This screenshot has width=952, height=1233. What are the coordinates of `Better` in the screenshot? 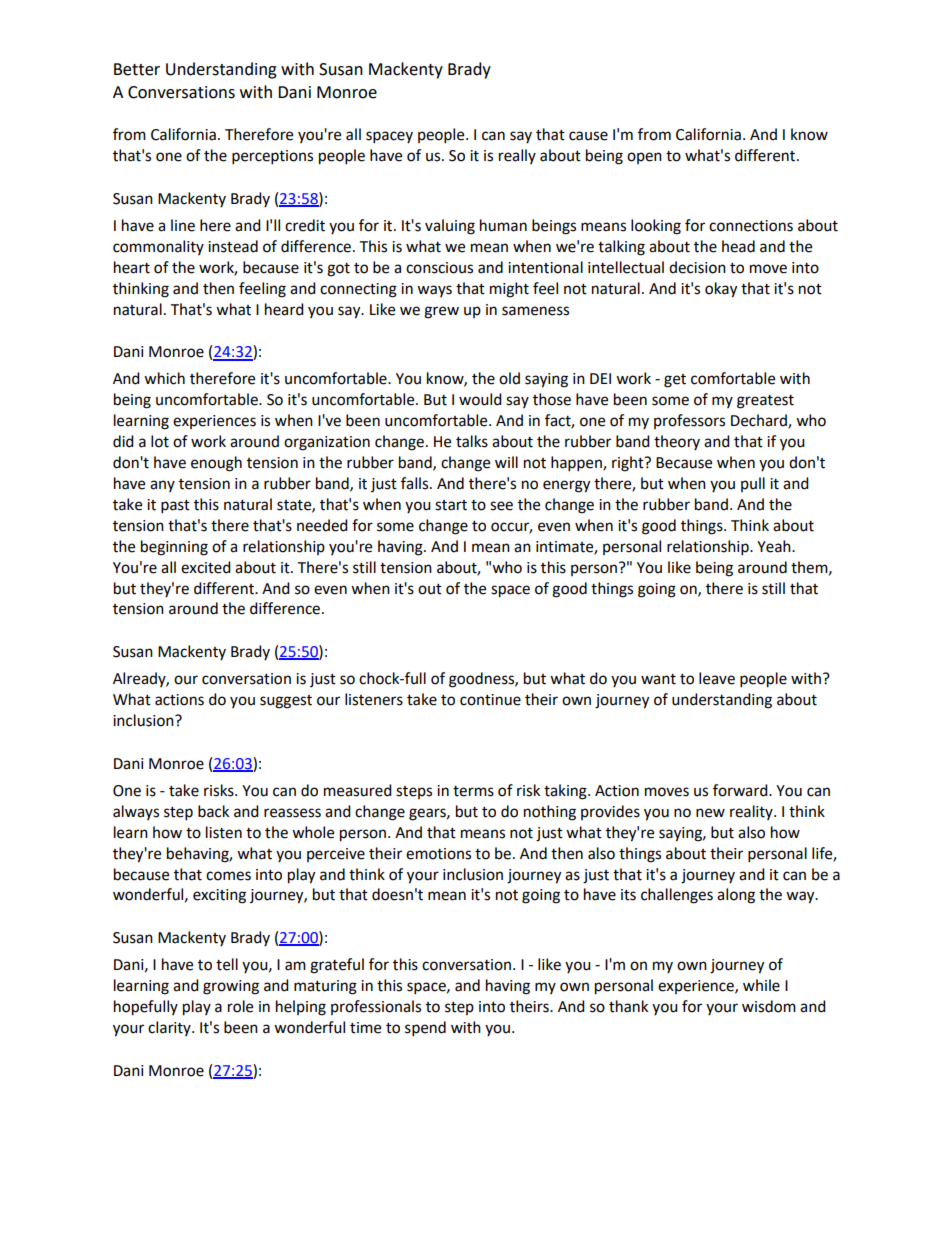 It's located at (137, 69).
